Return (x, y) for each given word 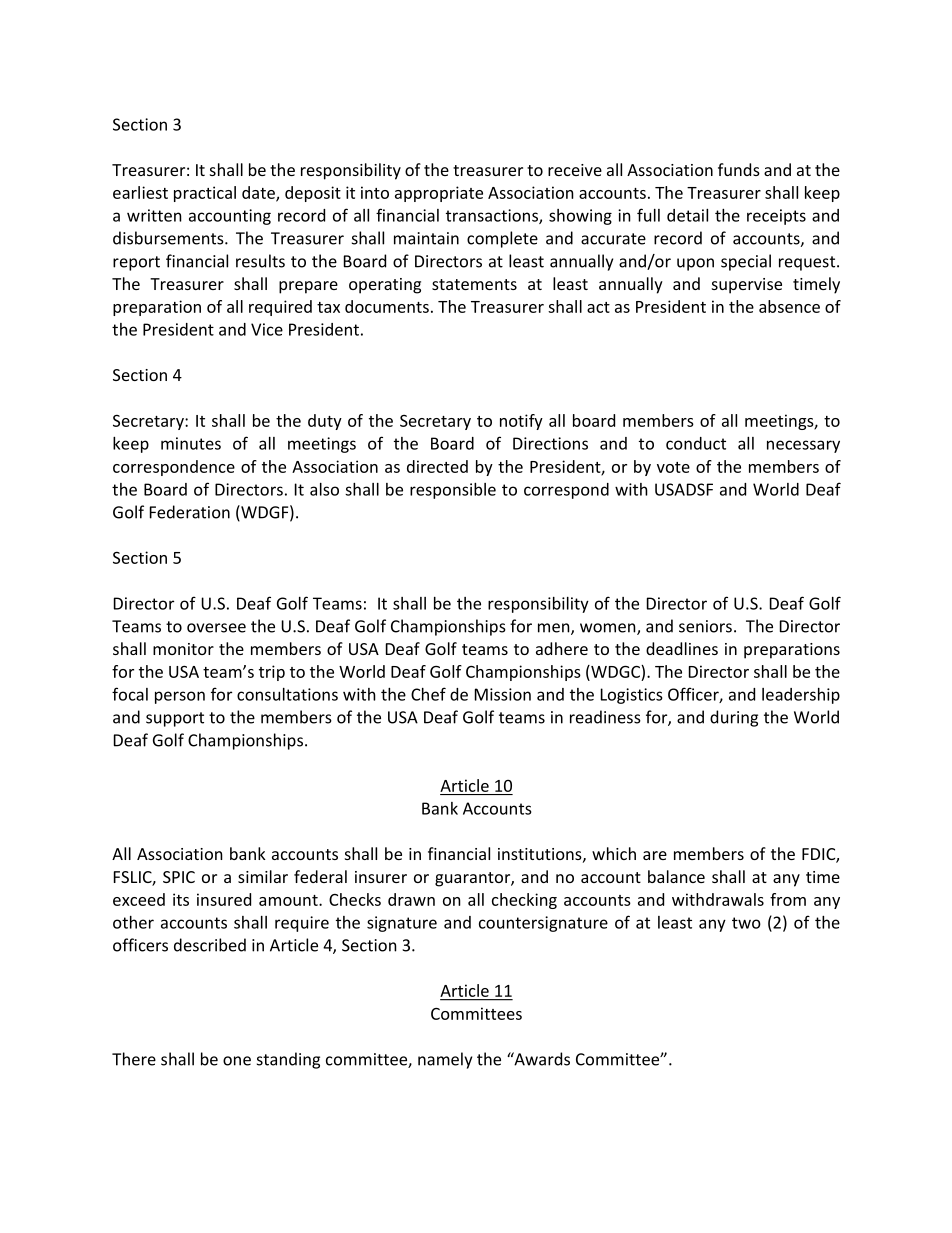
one (237, 1061)
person (180, 697)
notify (521, 422)
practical (205, 194)
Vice (267, 329)
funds (739, 169)
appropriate (439, 194)
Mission (503, 694)
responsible (453, 491)
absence (789, 306)
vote (673, 467)
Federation (190, 512)
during (734, 718)
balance (676, 876)
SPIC (179, 877)
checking (524, 901)
